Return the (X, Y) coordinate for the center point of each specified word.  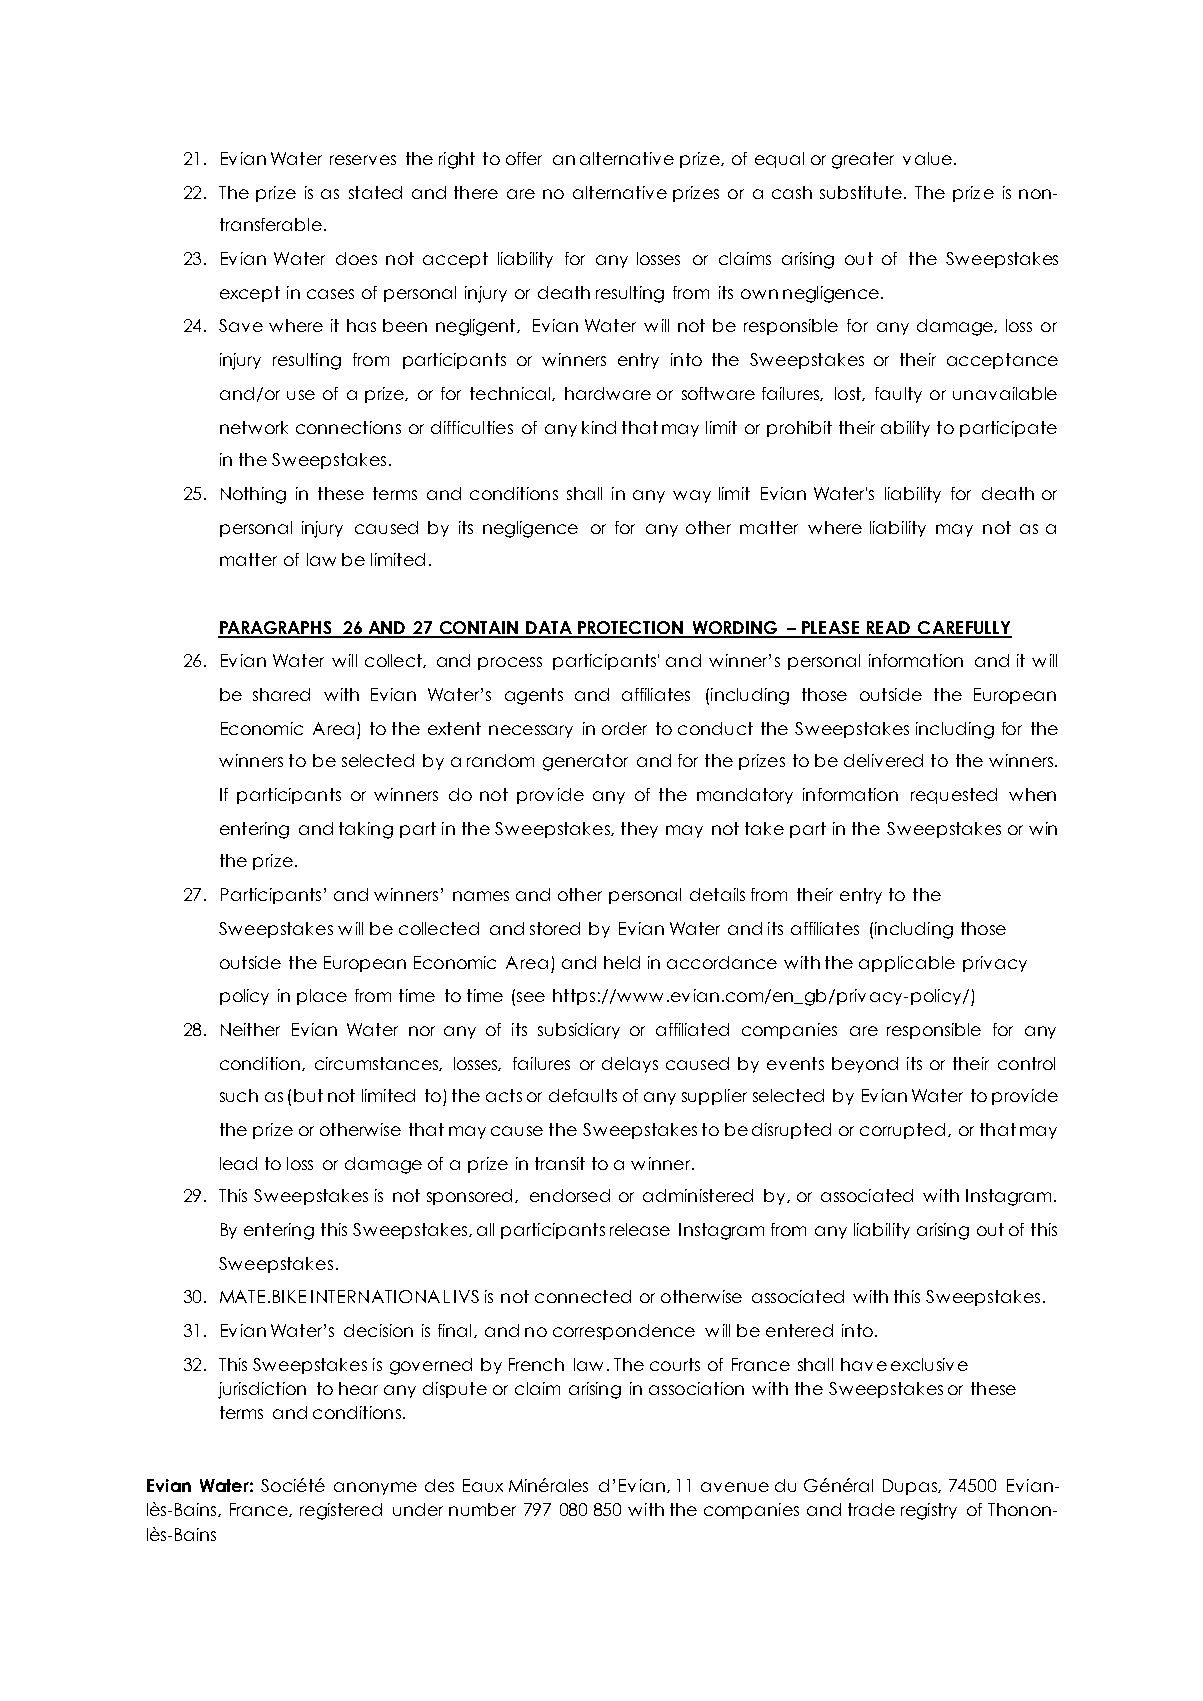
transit (560, 1163)
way (692, 496)
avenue (735, 1487)
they (639, 830)
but (308, 1095)
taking (366, 830)
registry (929, 1511)
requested (954, 796)
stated (375, 192)
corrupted (902, 1131)
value (927, 158)
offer (524, 158)
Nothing (253, 495)
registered (341, 1511)
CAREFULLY (964, 629)
